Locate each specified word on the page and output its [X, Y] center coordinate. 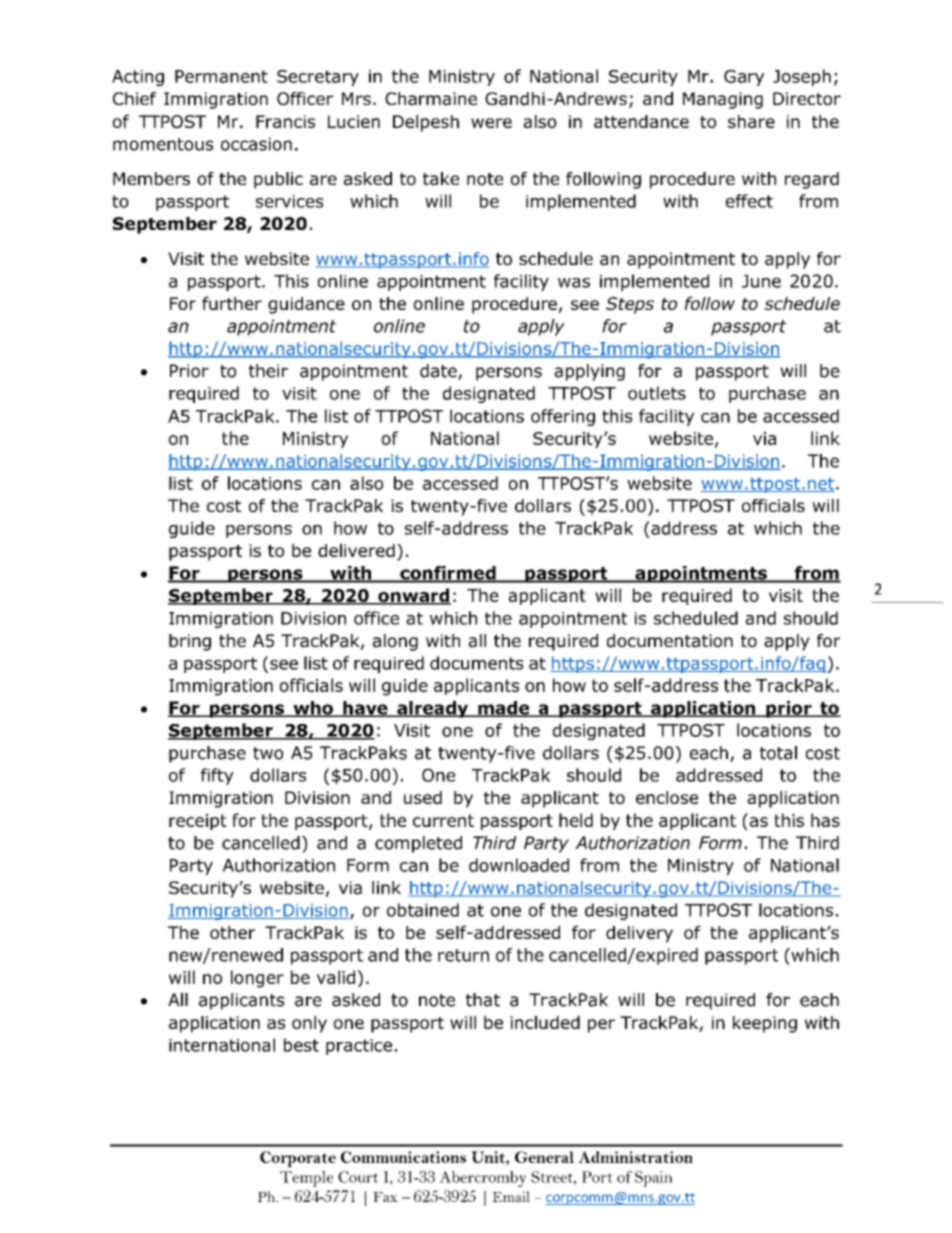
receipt [198, 822]
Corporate [298, 1159]
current [443, 820]
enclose [667, 797]
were [491, 123]
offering [563, 417]
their [268, 371]
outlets [657, 393]
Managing [723, 100]
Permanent [221, 76]
